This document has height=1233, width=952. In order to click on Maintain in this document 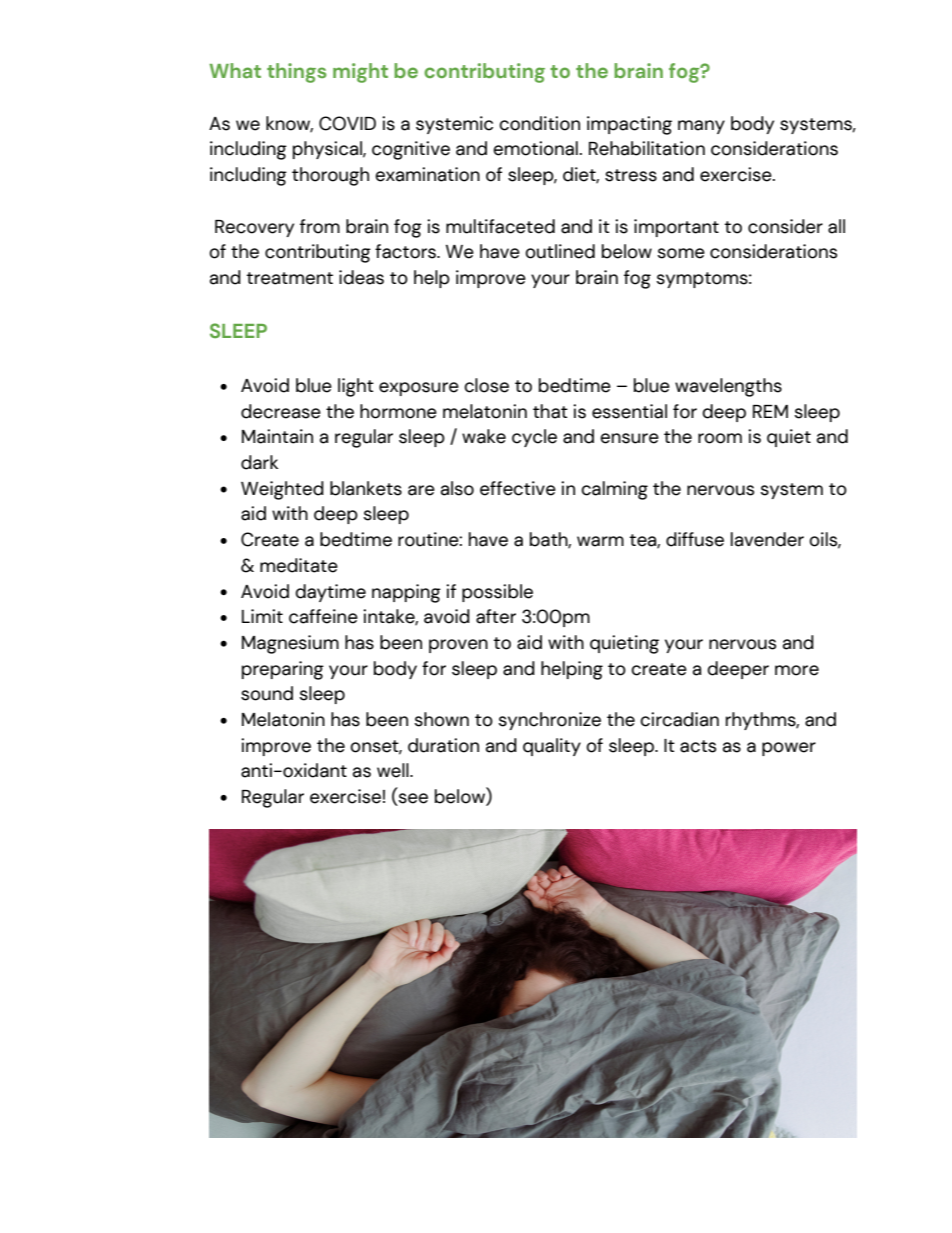, I will do `click(277, 436)`.
